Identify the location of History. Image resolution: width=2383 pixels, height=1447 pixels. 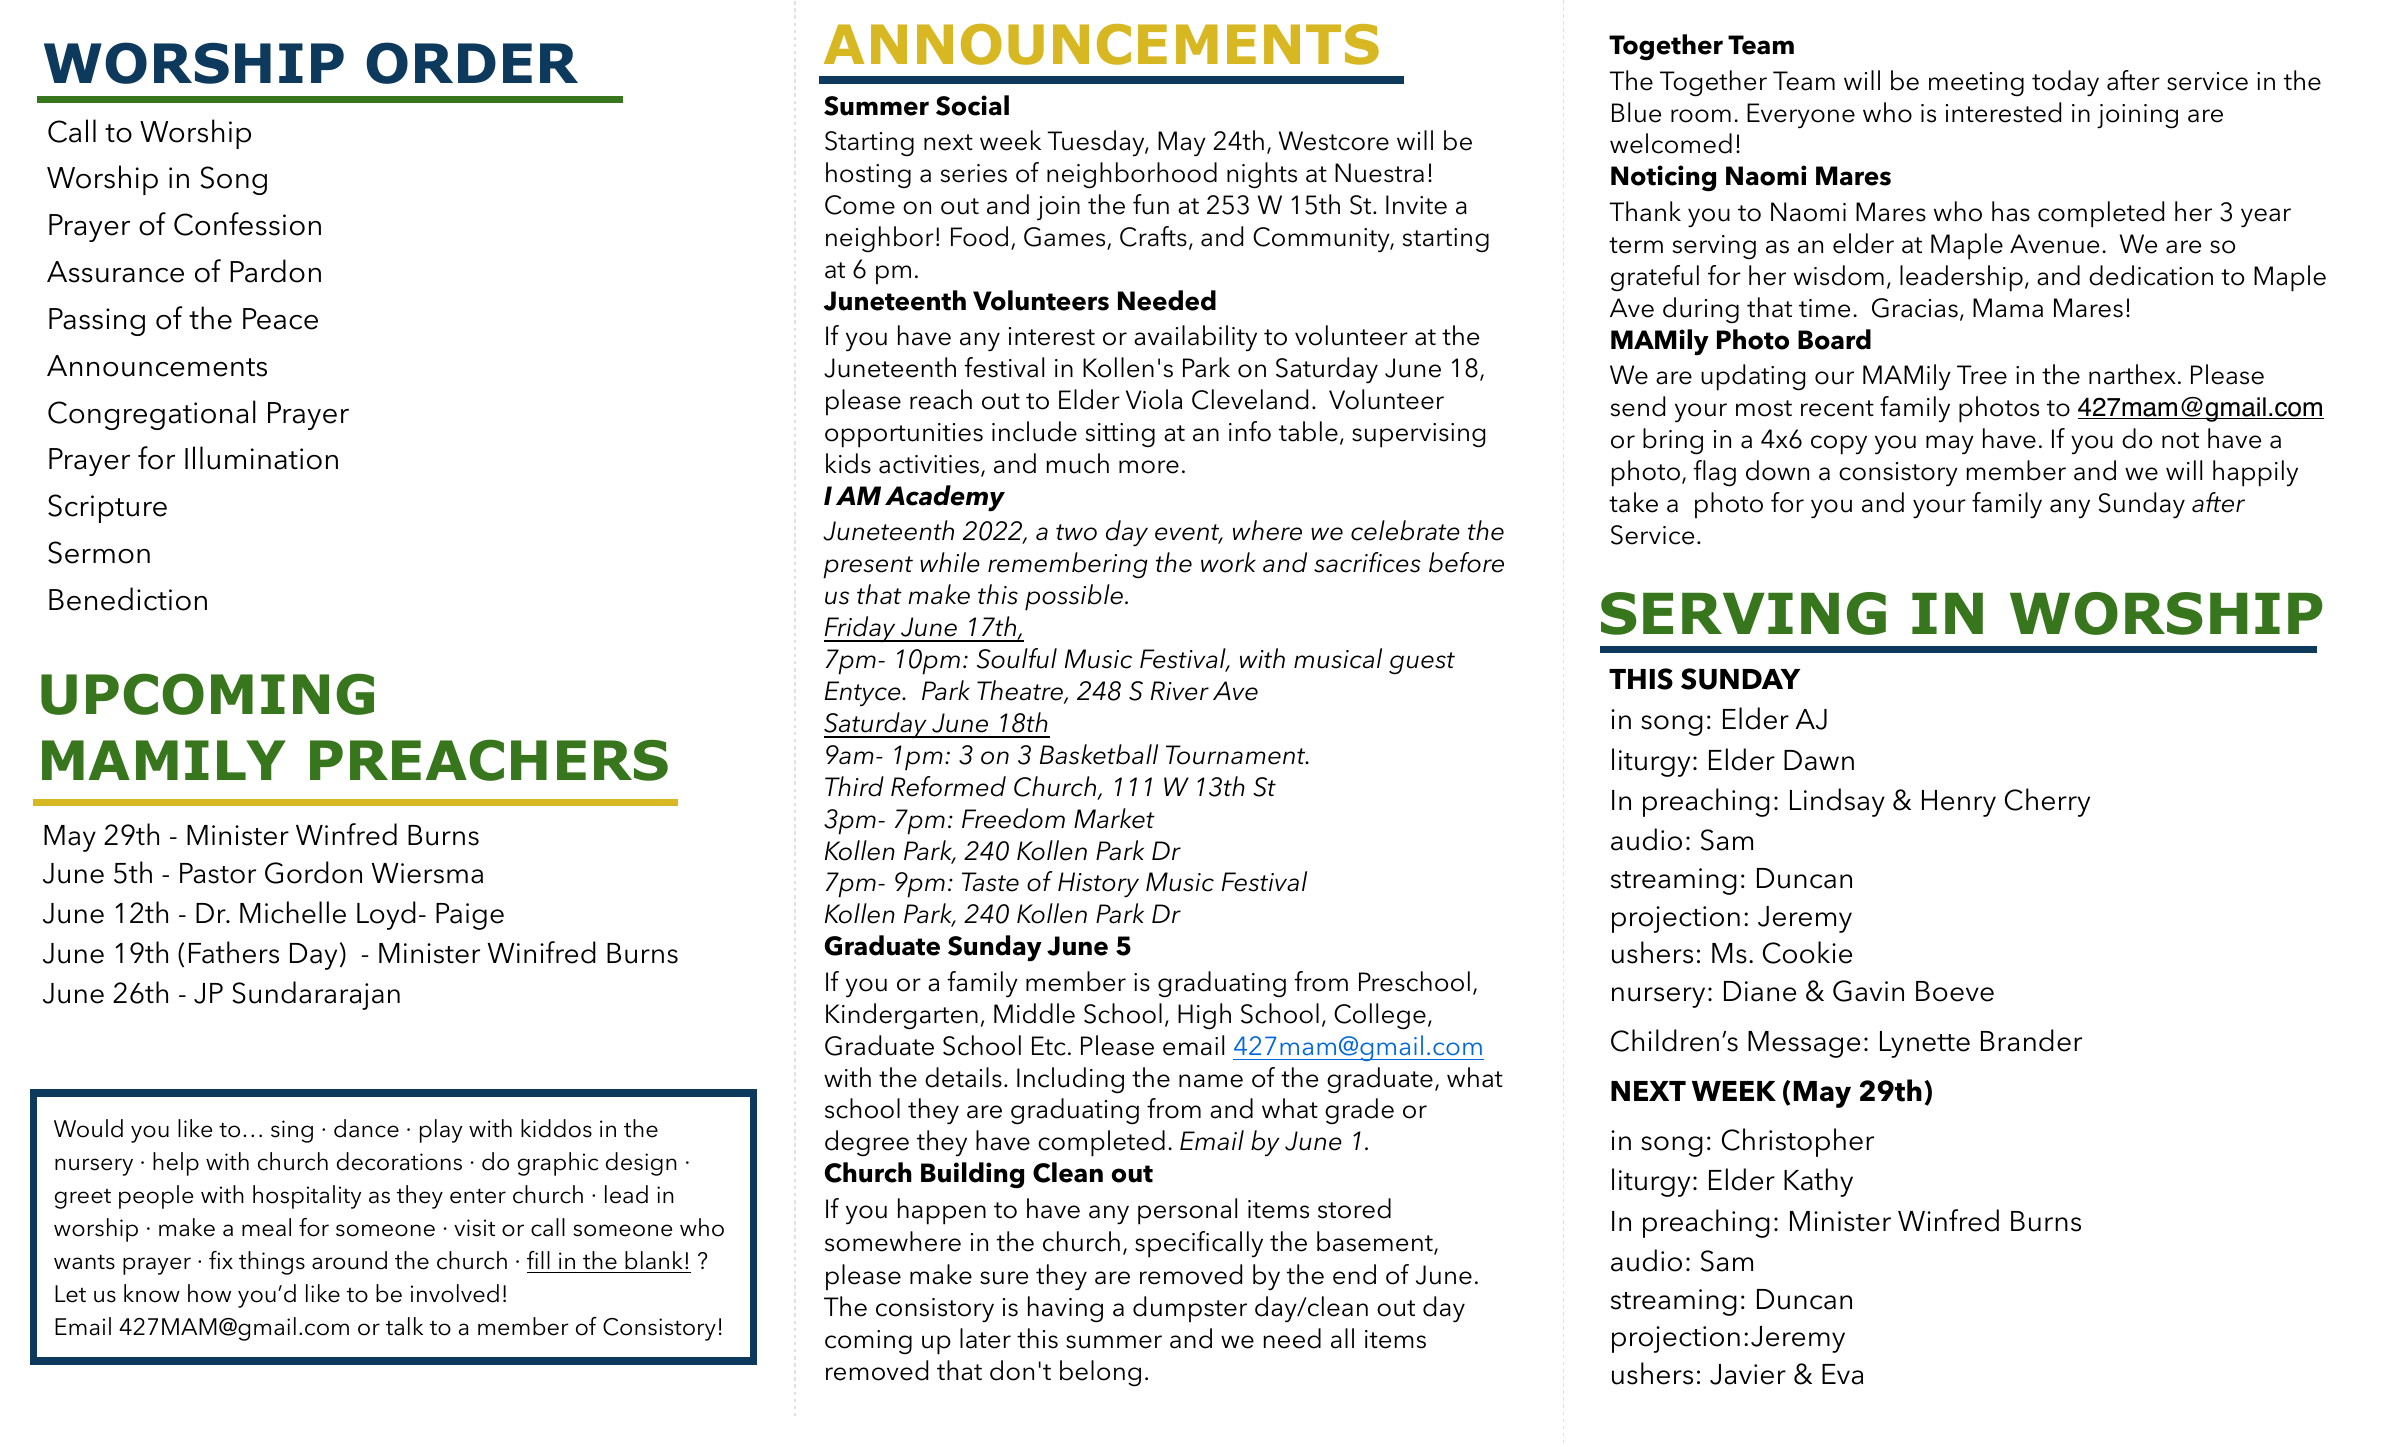
(1098, 885).
